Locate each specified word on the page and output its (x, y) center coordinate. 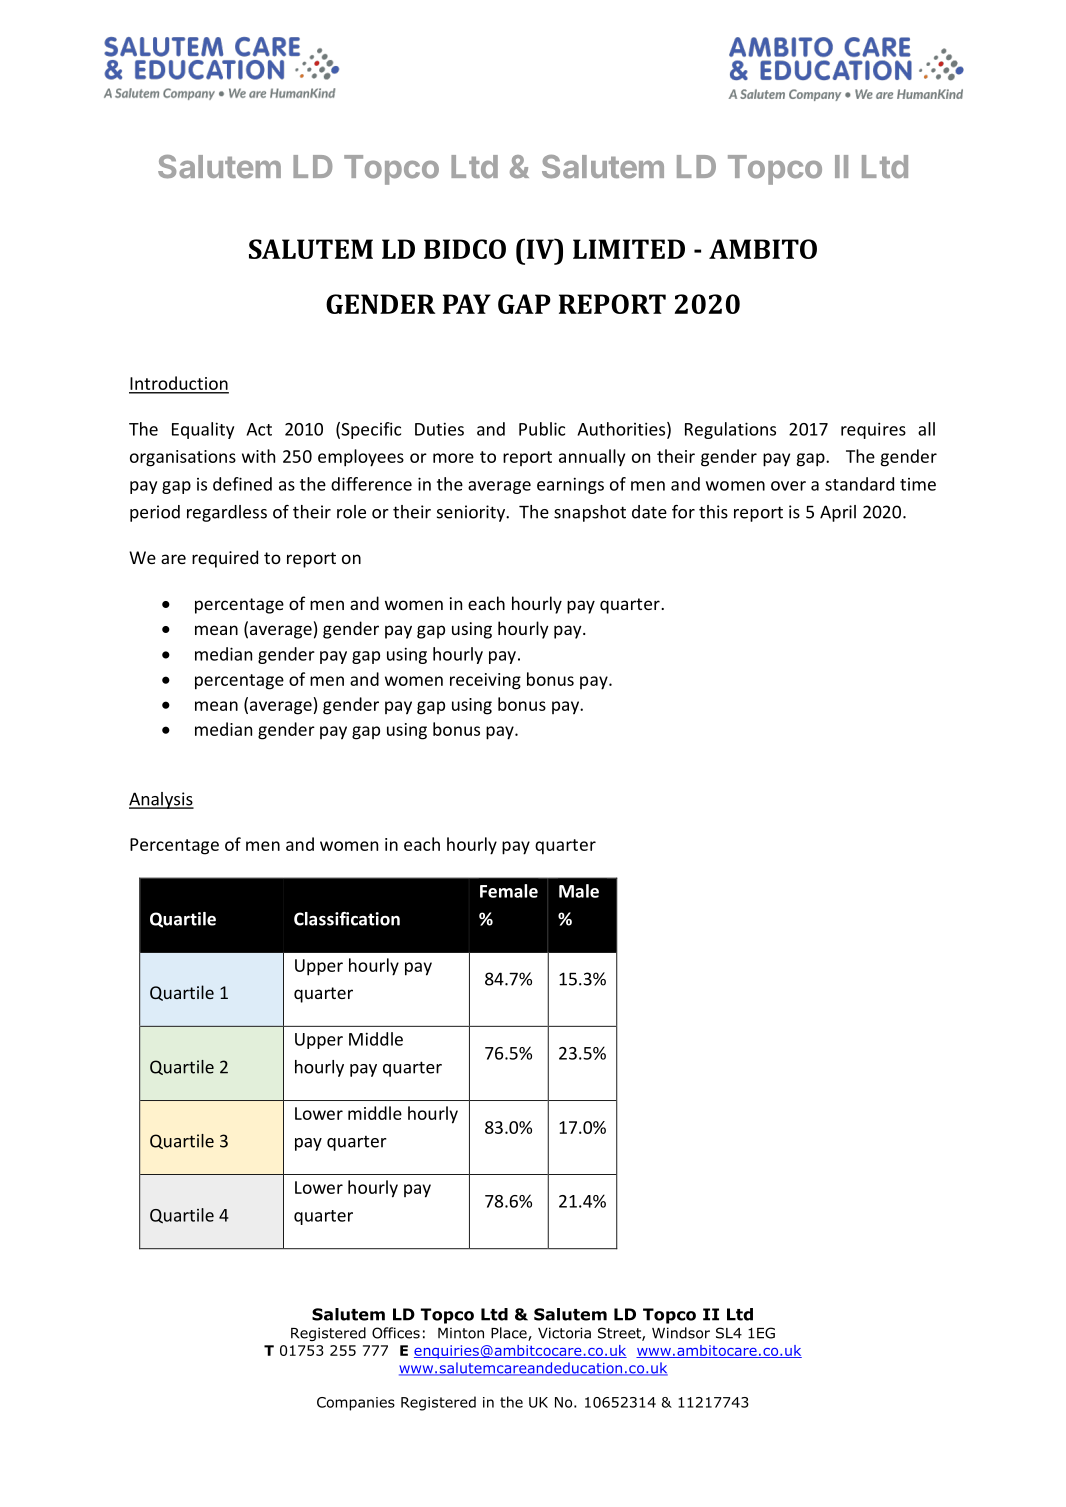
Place (510, 1334)
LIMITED (629, 249)
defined (242, 484)
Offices (396, 1333)
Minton (461, 1333)
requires (873, 430)
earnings (570, 485)
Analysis (161, 800)
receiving (485, 681)
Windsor (681, 1333)
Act (259, 429)
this (713, 512)
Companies (356, 1404)
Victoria (564, 1333)
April (838, 513)
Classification (347, 919)
